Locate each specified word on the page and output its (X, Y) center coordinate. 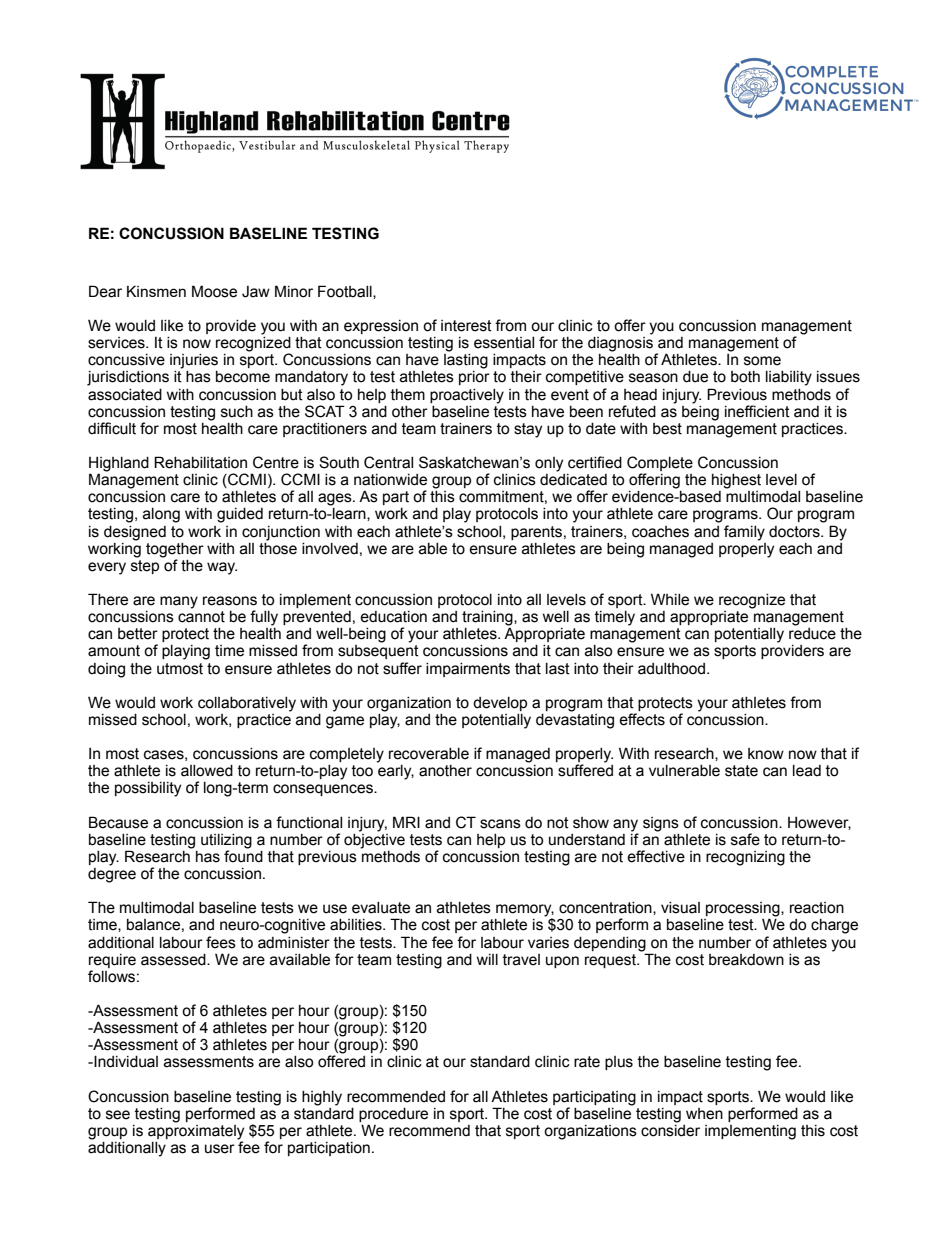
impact (680, 1098)
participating (594, 1098)
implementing (750, 1132)
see (118, 1115)
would (805, 1097)
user (220, 1149)
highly (322, 1098)
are (269, 1063)
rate (587, 1062)
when (704, 1114)
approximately (196, 1132)
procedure (393, 1115)
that (488, 1131)
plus (619, 1063)
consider (670, 1129)
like (842, 1097)
